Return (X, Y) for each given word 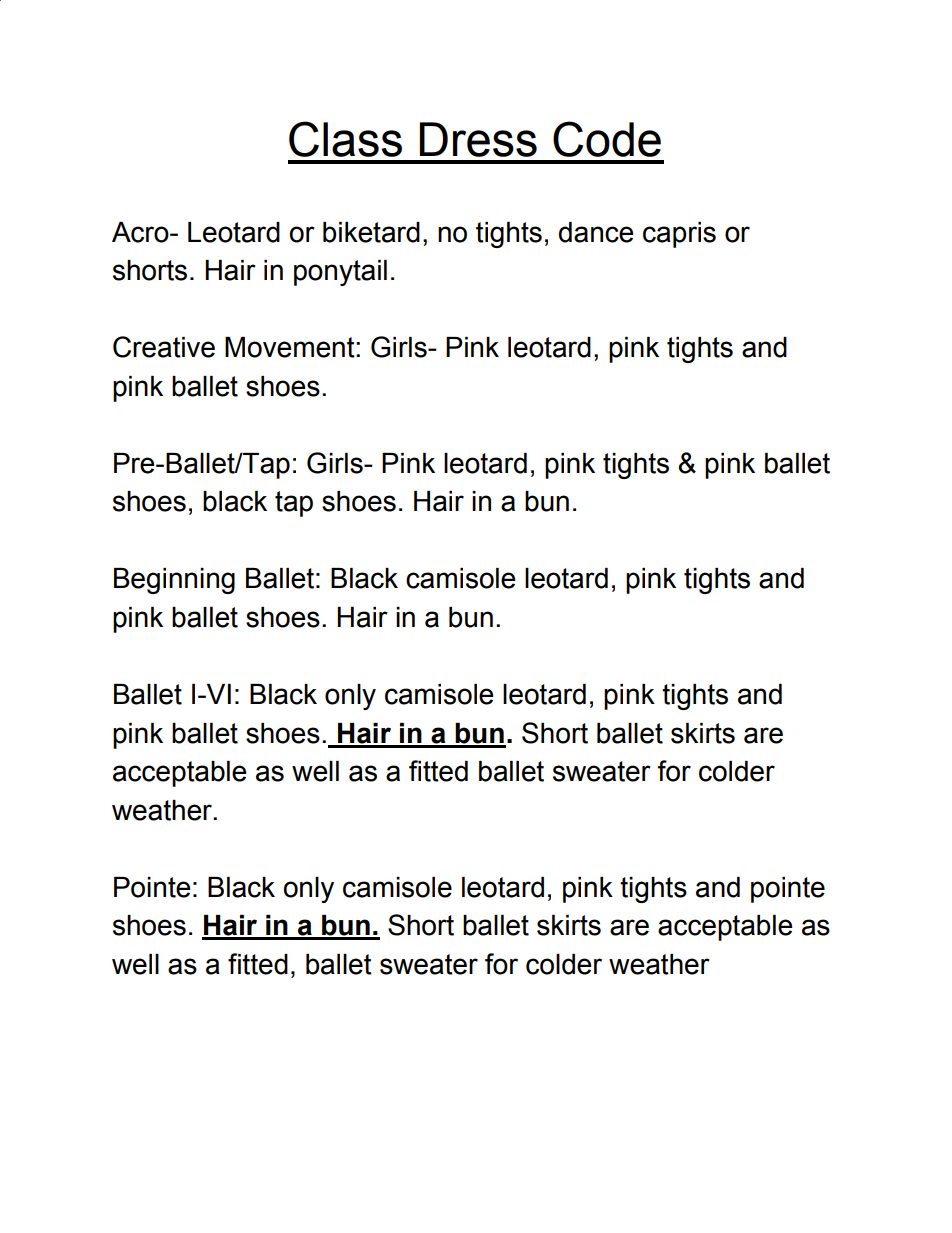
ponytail (340, 273)
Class (345, 139)
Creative (164, 347)
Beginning (174, 581)
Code (607, 139)
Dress (478, 139)
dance (596, 232)
